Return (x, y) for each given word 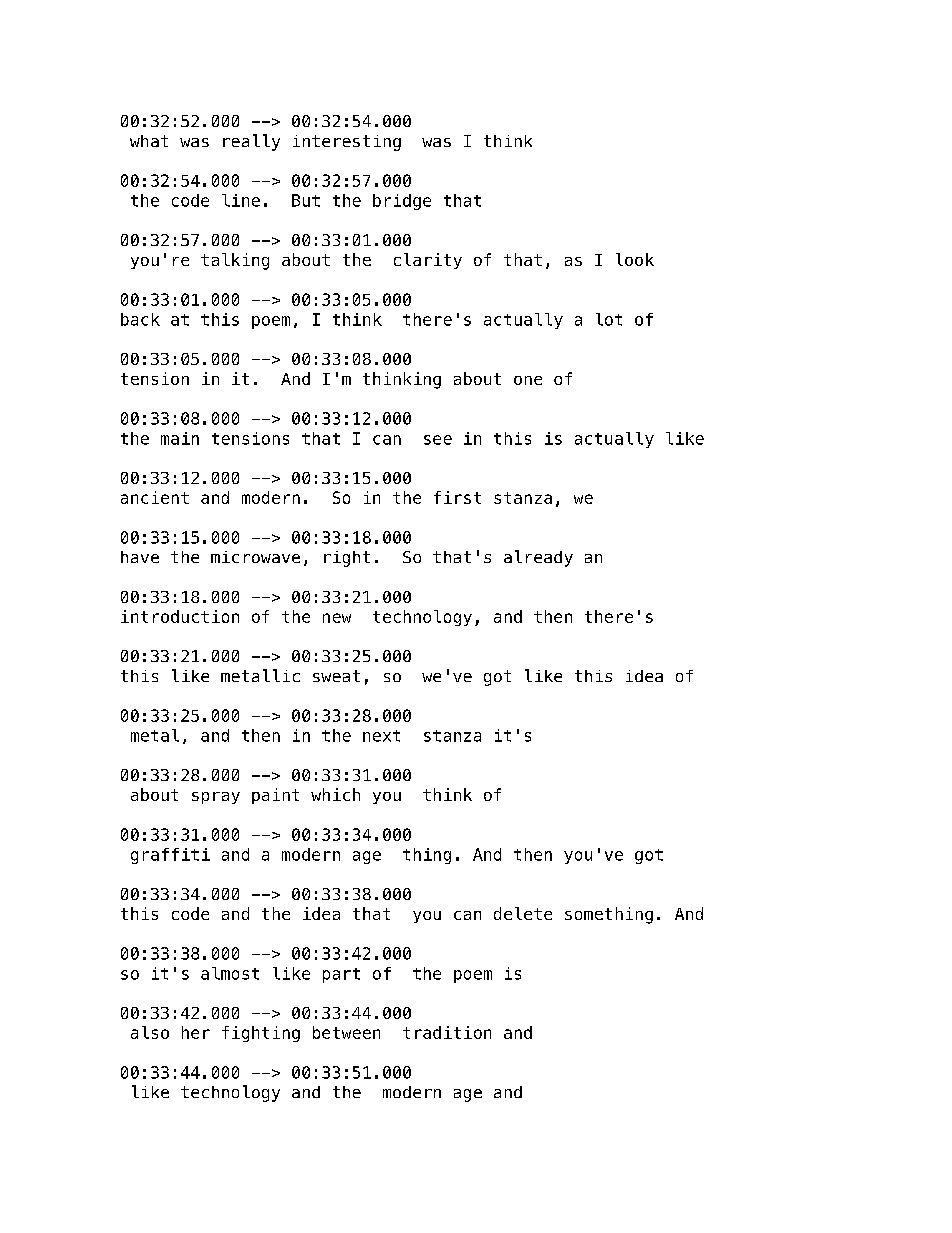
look (635, 259)
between (346, 1032)
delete (523, 913)
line (241, 200)
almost (230, 973)
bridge (402, 202)
